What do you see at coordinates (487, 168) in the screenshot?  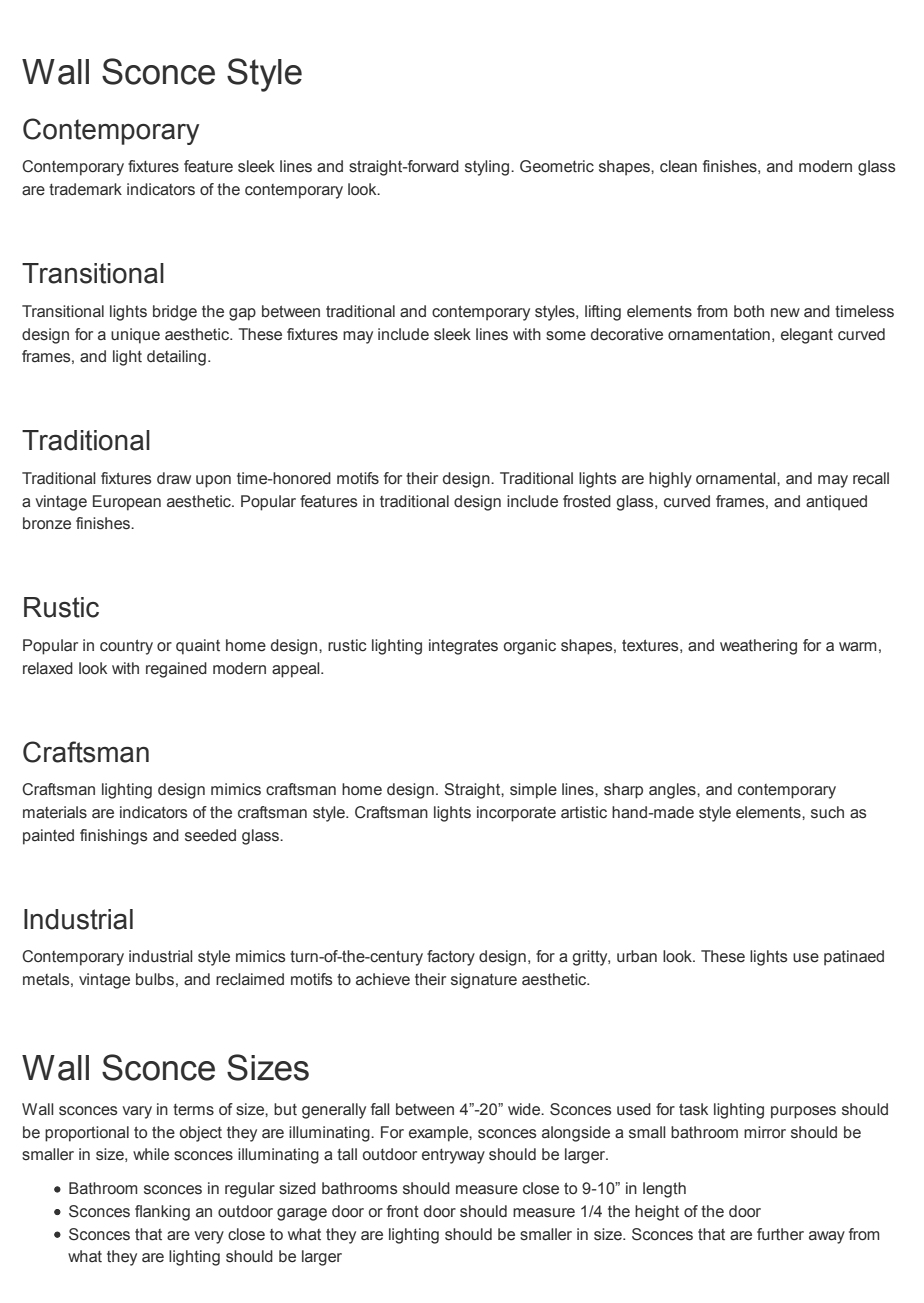 I see `styling` at bounding box center [487, 168].
